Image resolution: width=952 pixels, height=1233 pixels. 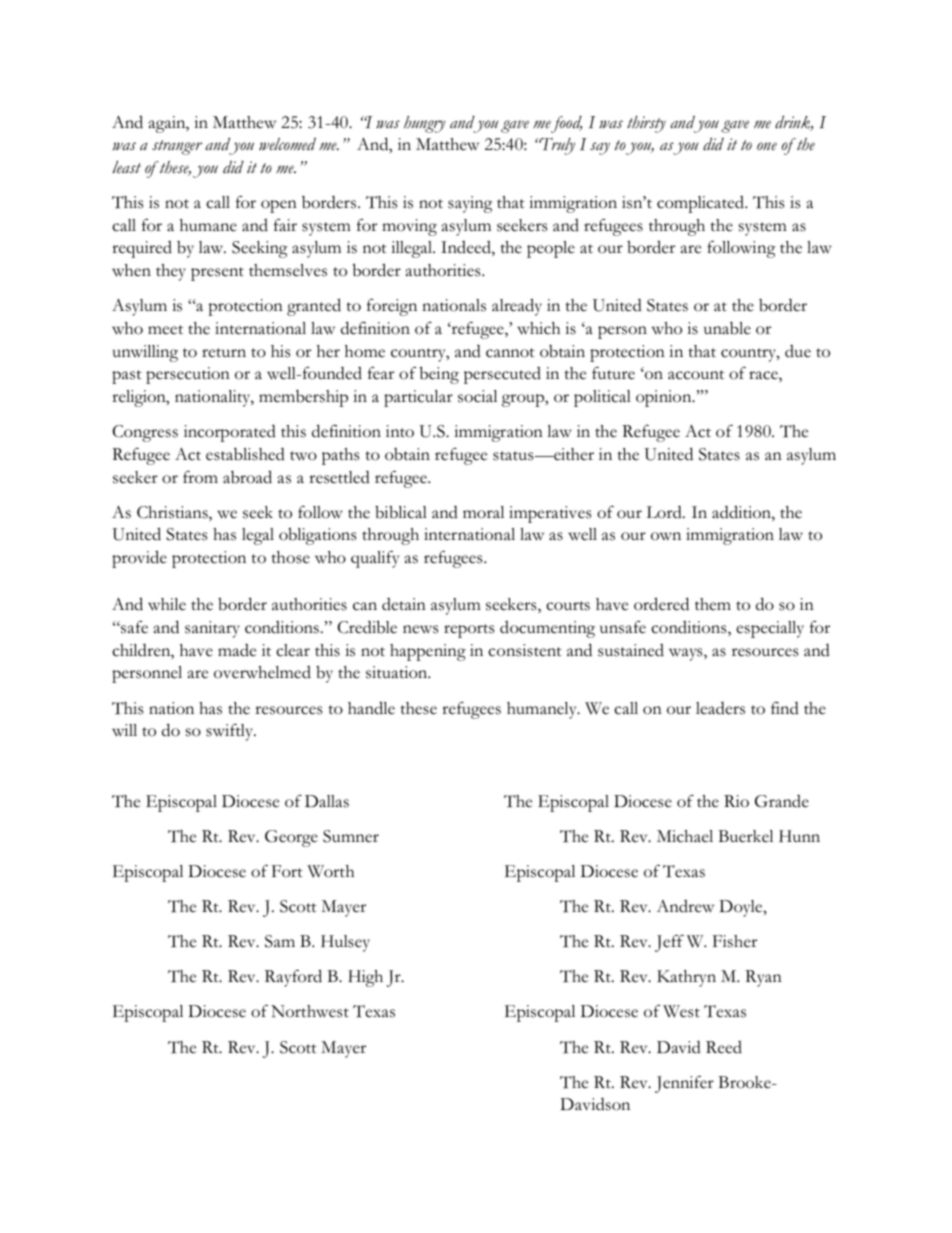 I want to click on stranger, so click(x=177, y=147).
